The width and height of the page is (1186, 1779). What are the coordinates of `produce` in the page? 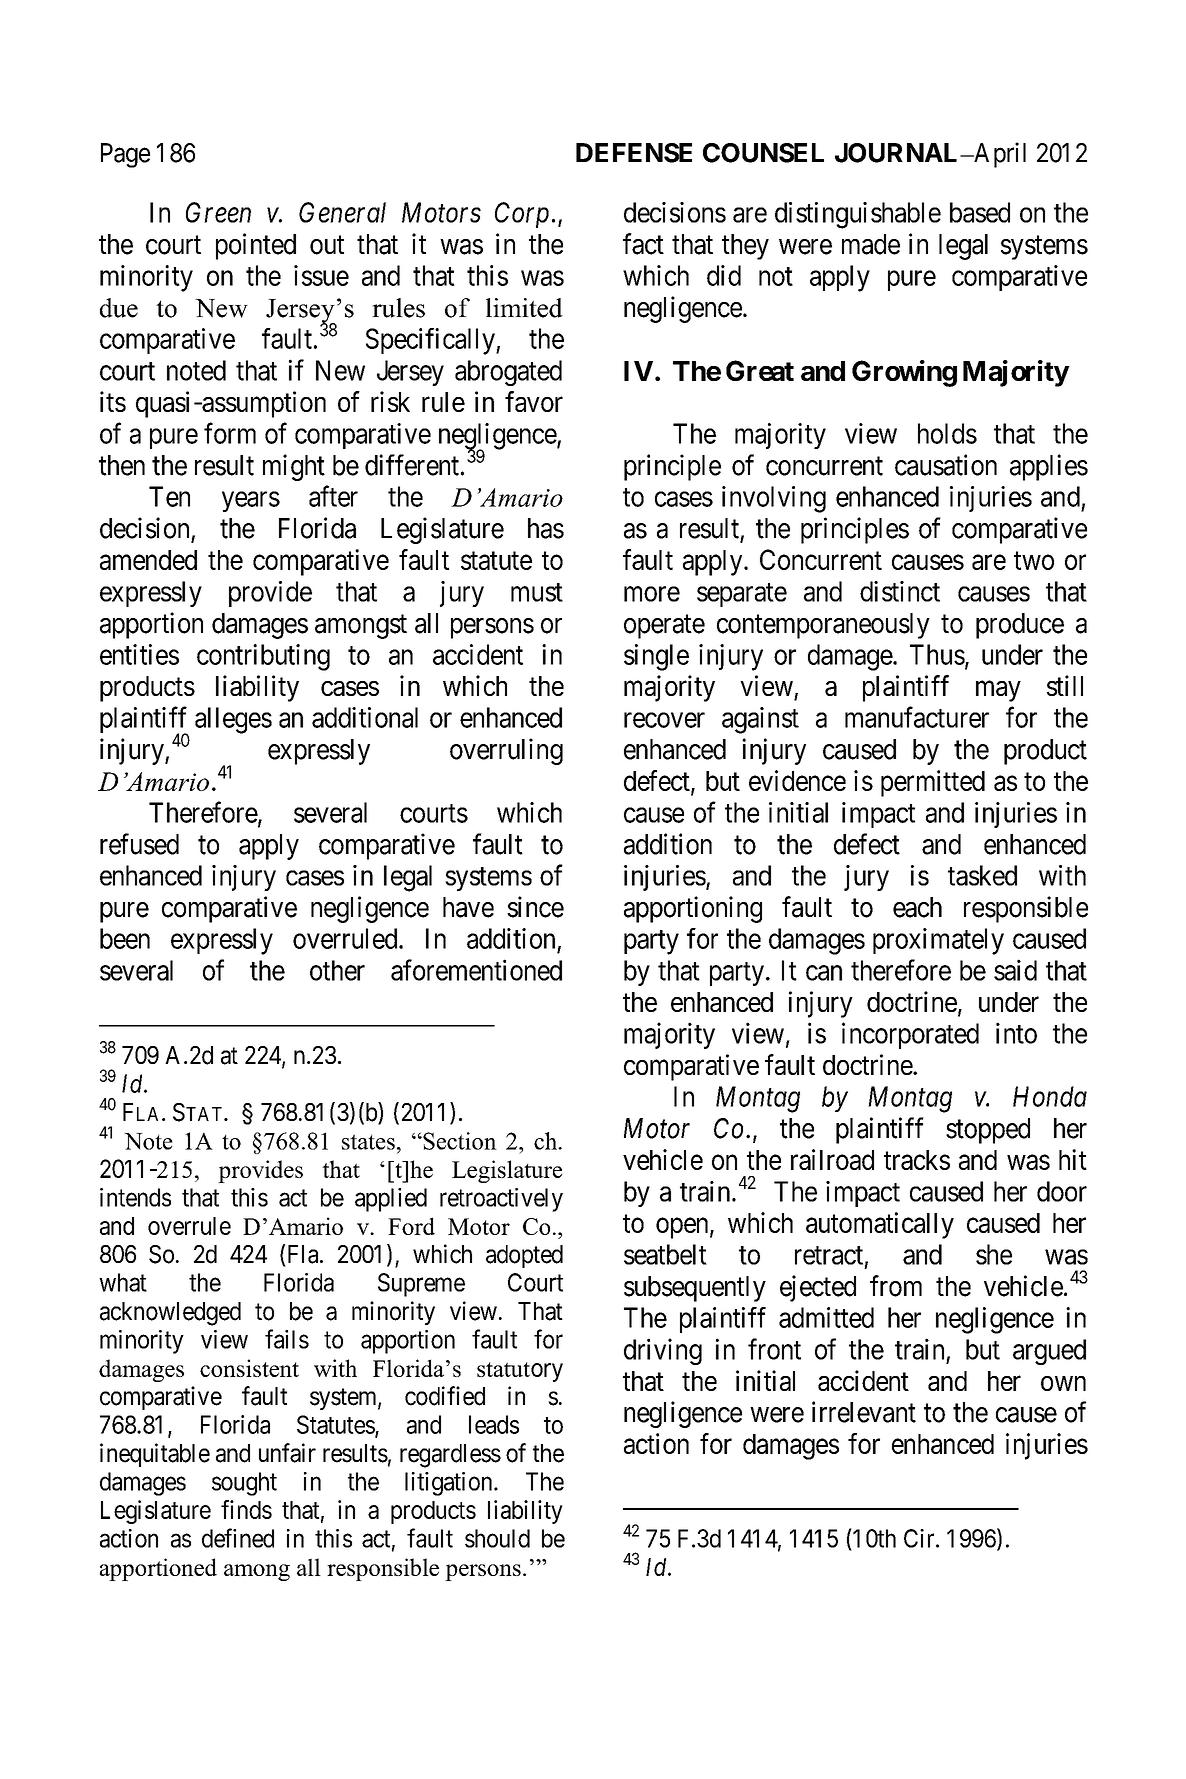 It's located at (1020, 626).
